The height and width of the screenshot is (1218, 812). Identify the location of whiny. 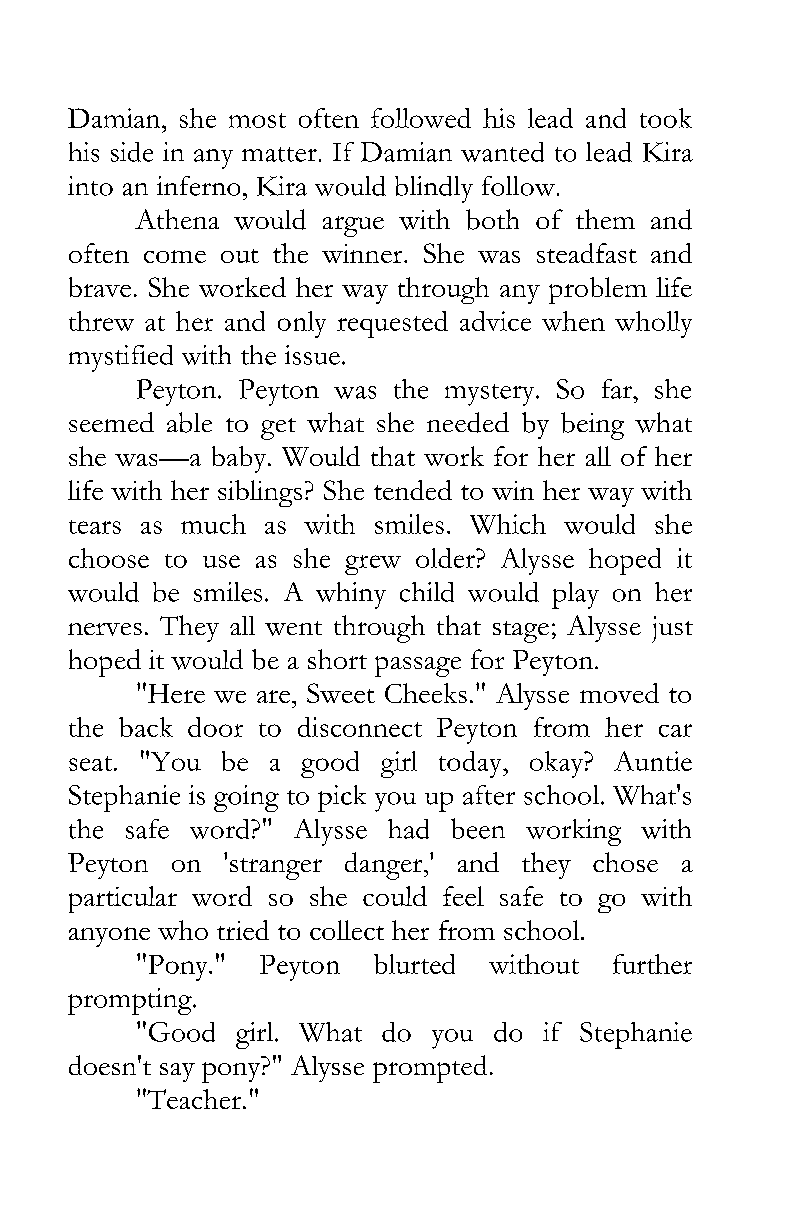
(351, 595).
